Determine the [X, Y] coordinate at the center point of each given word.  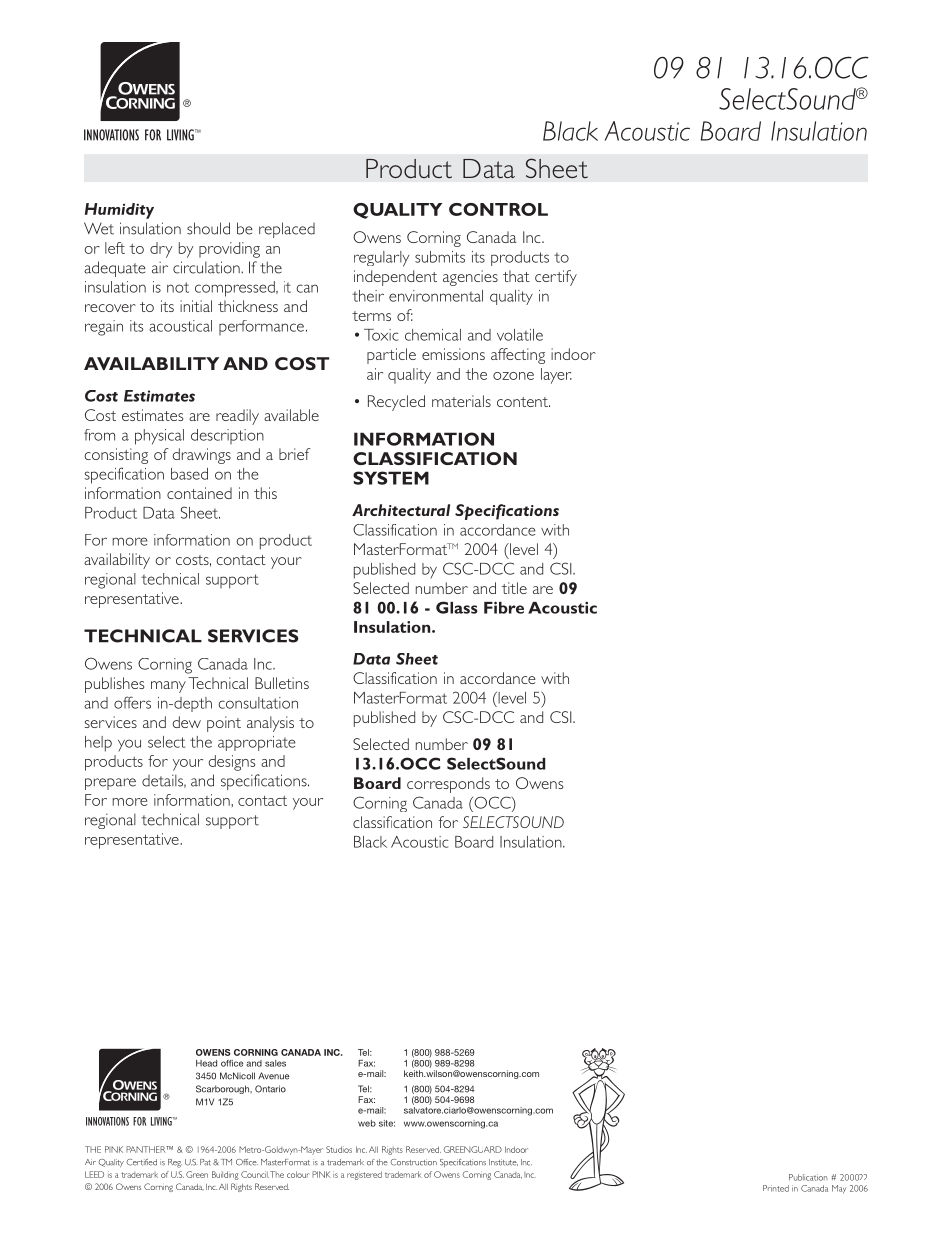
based [189, 474]
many [168, 687]
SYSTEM [391, 478]
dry [161, 250]
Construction [414, 1162]
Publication [808, 1177]
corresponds [448, 785]
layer [556, 376]
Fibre [504, 607]
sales [275, 1063]
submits [440, 257]
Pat [205, 1162]
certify [556, 278]
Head [206, 1063]
